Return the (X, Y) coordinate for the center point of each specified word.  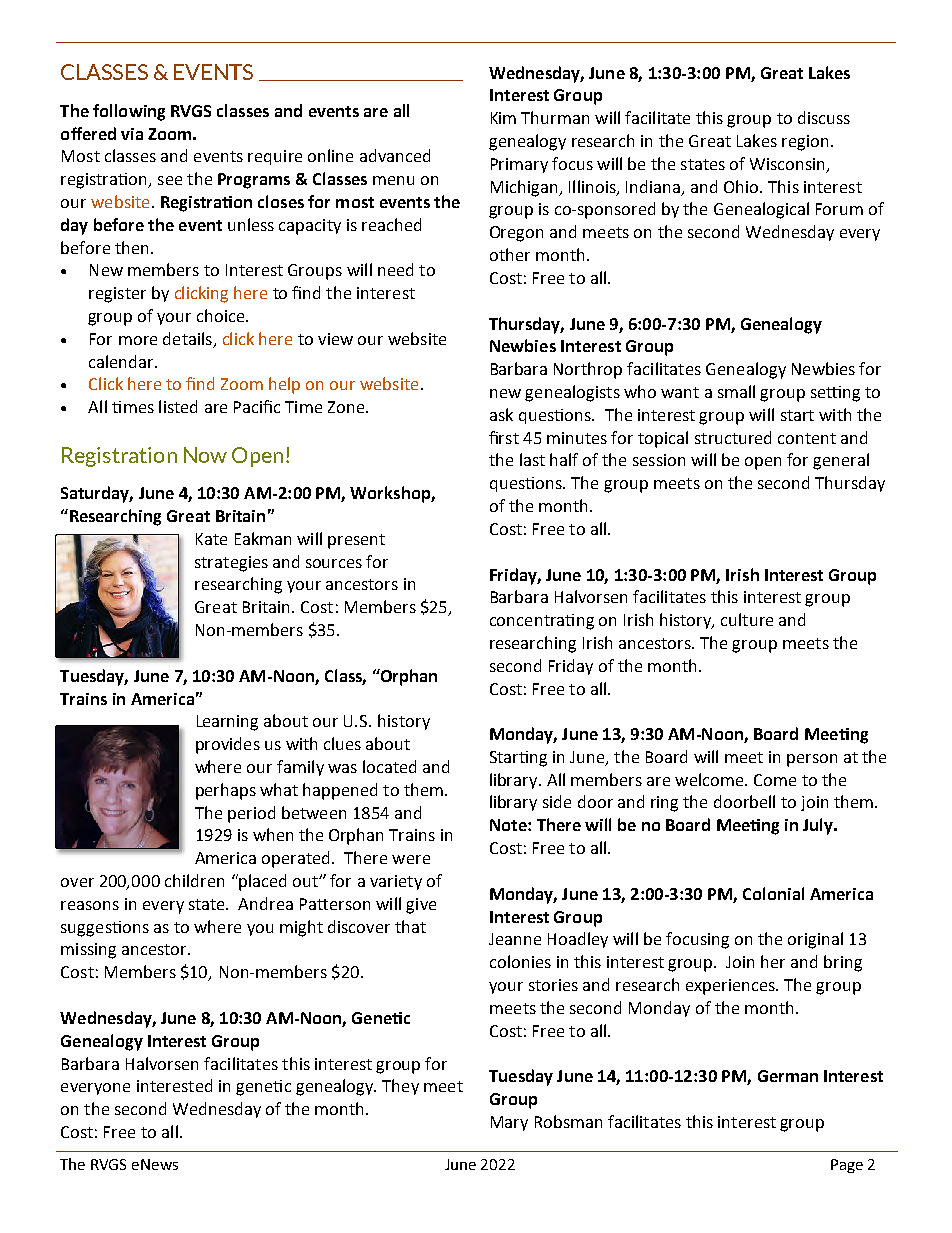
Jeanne (515, 939)
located (389, 766)
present (356, 541)
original (815, 940)
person (812, 760)
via (132, 134)
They (400, 1087)
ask (501, 414)
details (187, 338)
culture (747, 619)
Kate (211, 539)
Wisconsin (789, 165)
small (736, 391)
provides (228, 745)
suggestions (105, 929)
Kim (503, 118)
